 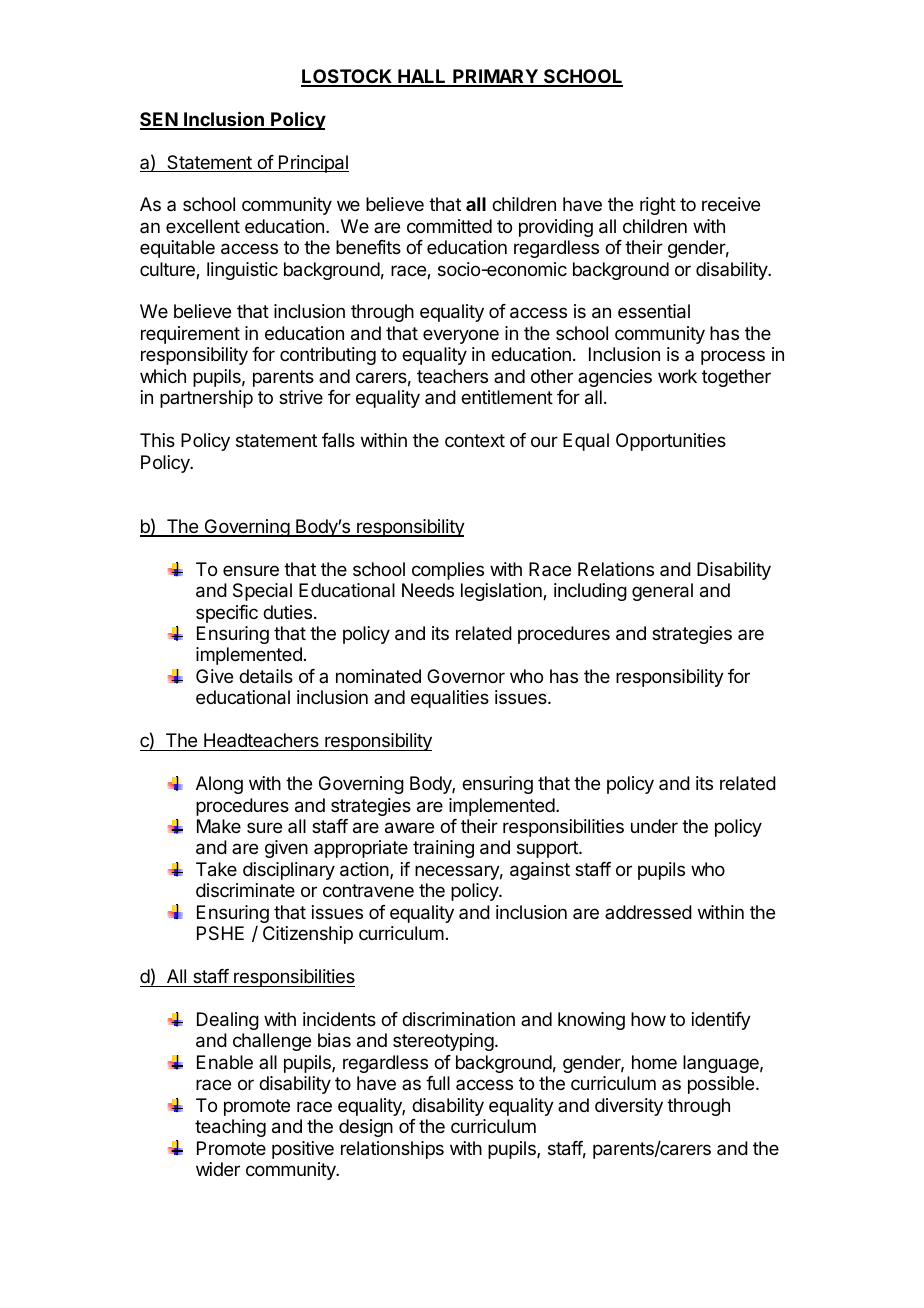 I want to click on teaching, so click(x=230, y=1128).
